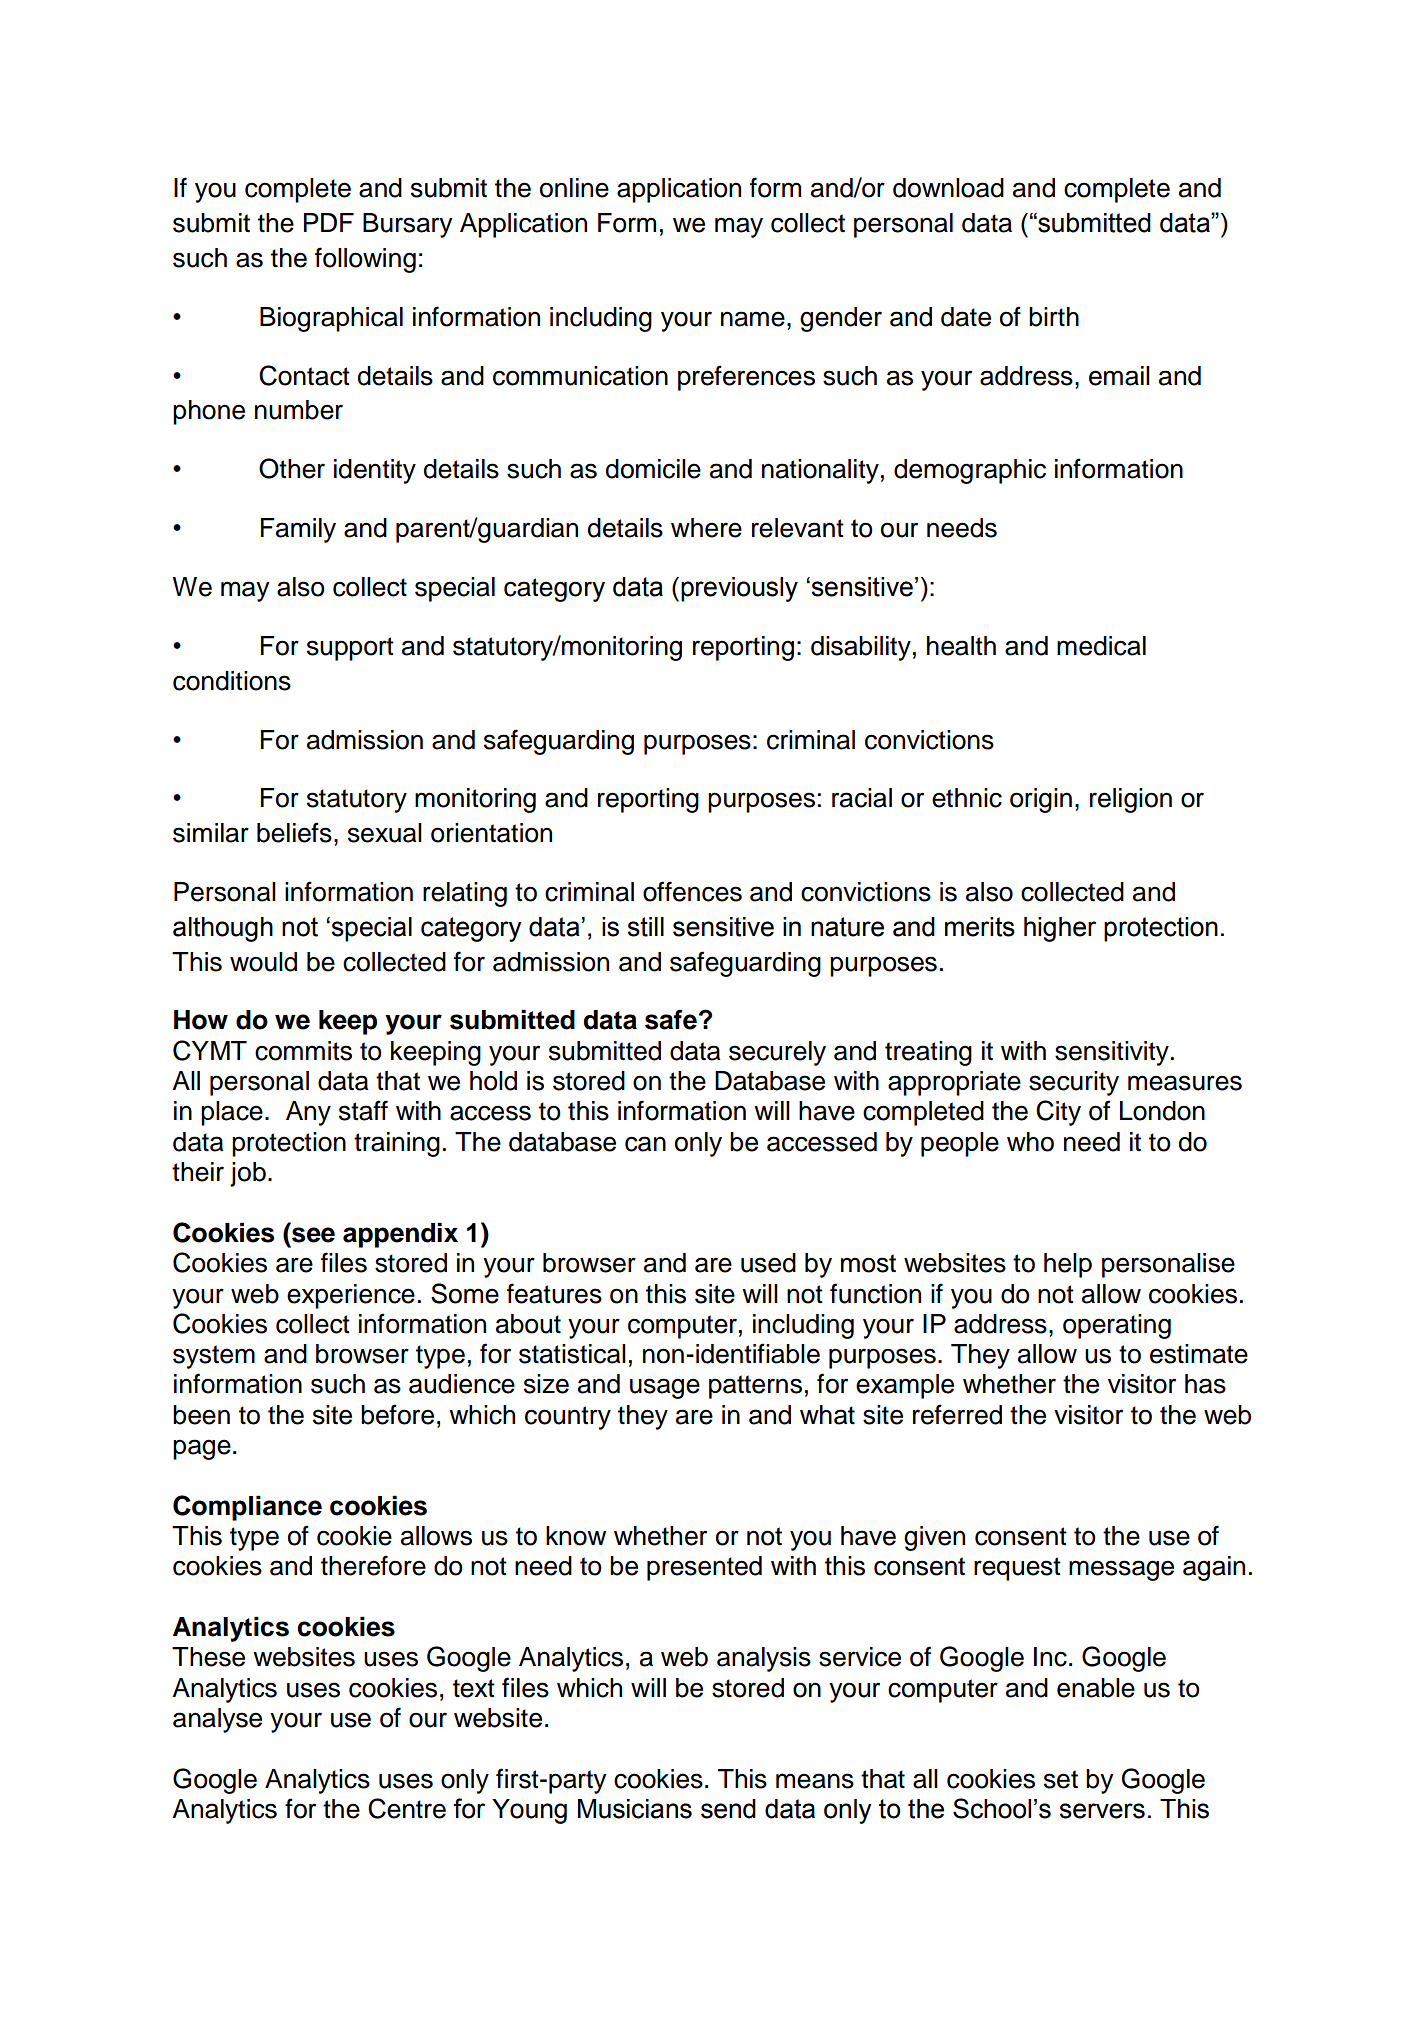 The height and width of the image is (2018, 1427). I want to click on support, so click(350, 649).
